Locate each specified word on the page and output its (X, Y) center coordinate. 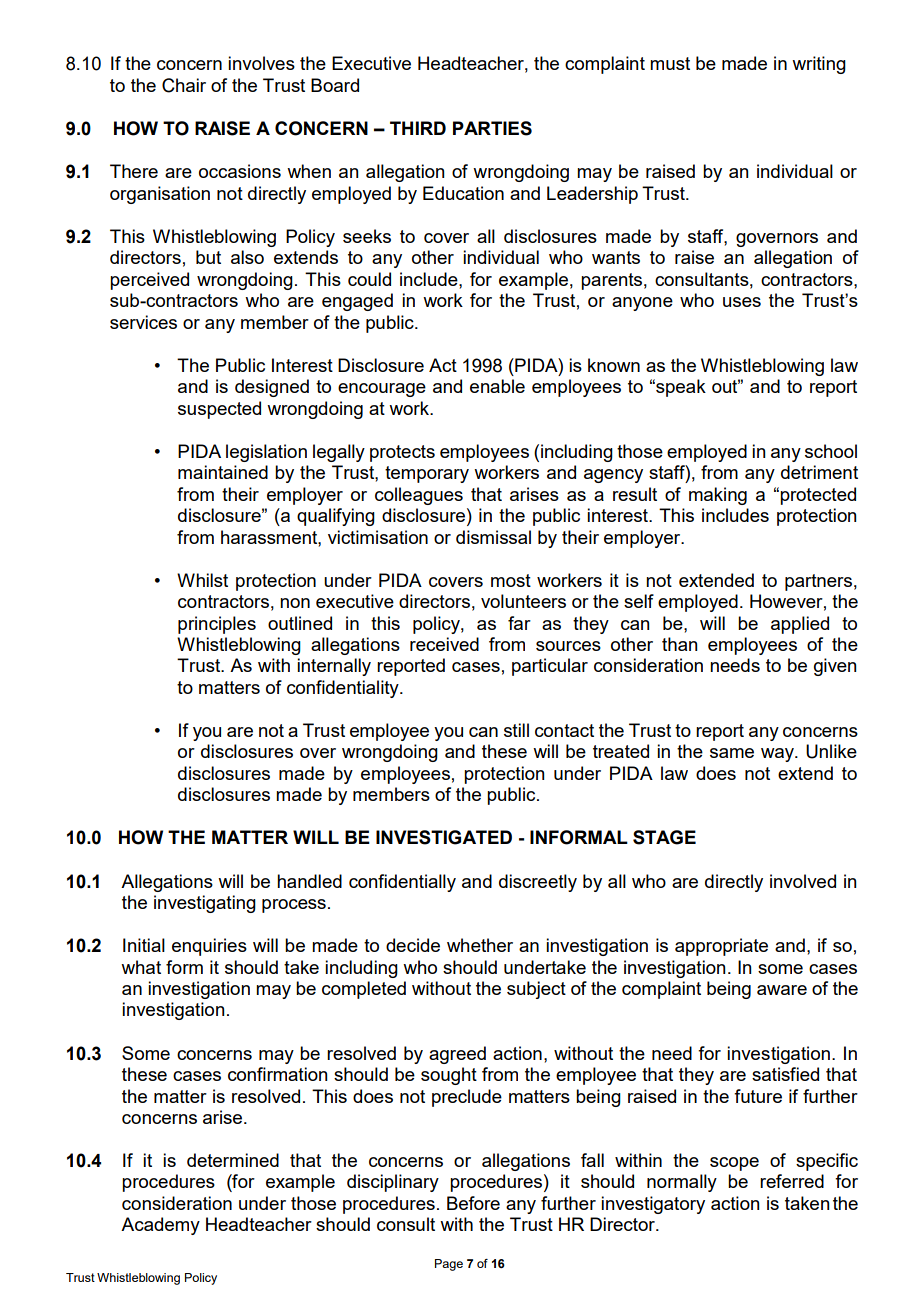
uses (742, 302)
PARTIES (492, 128)
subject (536, 990)
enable (497, 386)
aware (782, 990)
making (718, 496)
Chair (184, 85)
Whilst (202, 580)
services (143, 322)
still (516, 730)
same (732, 753)
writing (819, 65)
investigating (205, 904)
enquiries (209, 947)
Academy (160, 1226)
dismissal (493, 537)
